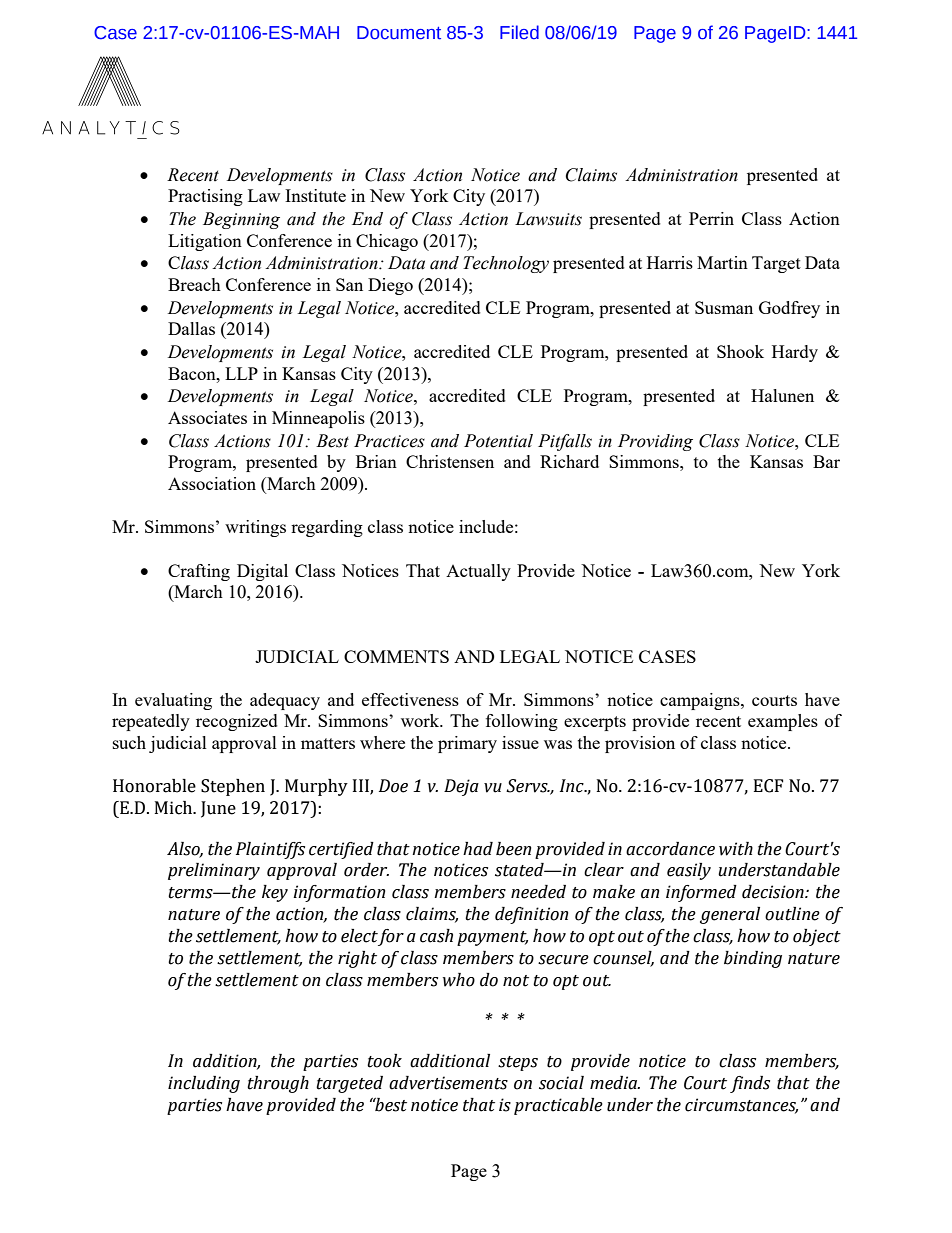  Describe the element at coordinates (204, 1084) in the document. I see `including` at that location.
